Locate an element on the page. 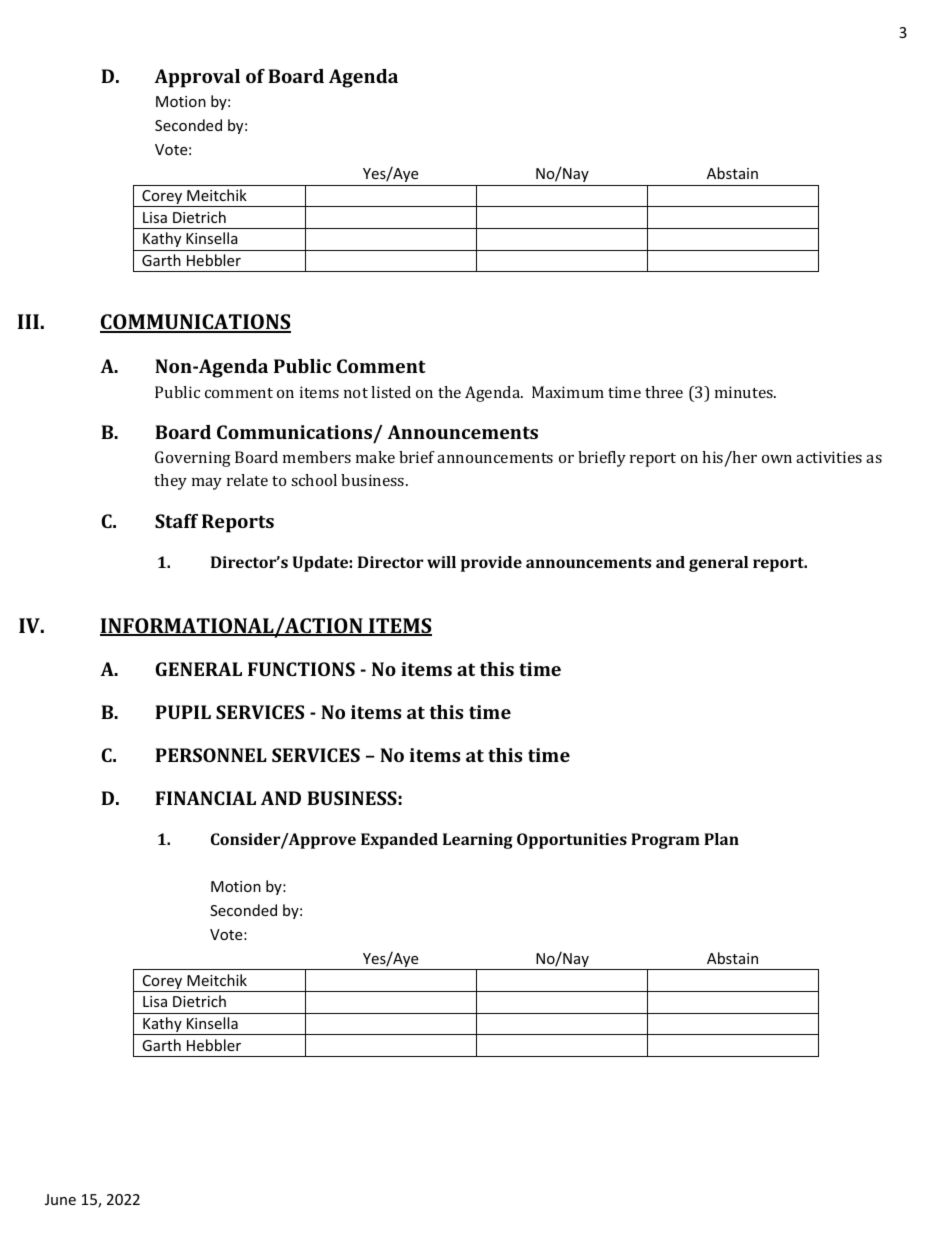 The width and height of the page is (952, 1233). Plan is located at coordinates (721, 839).
